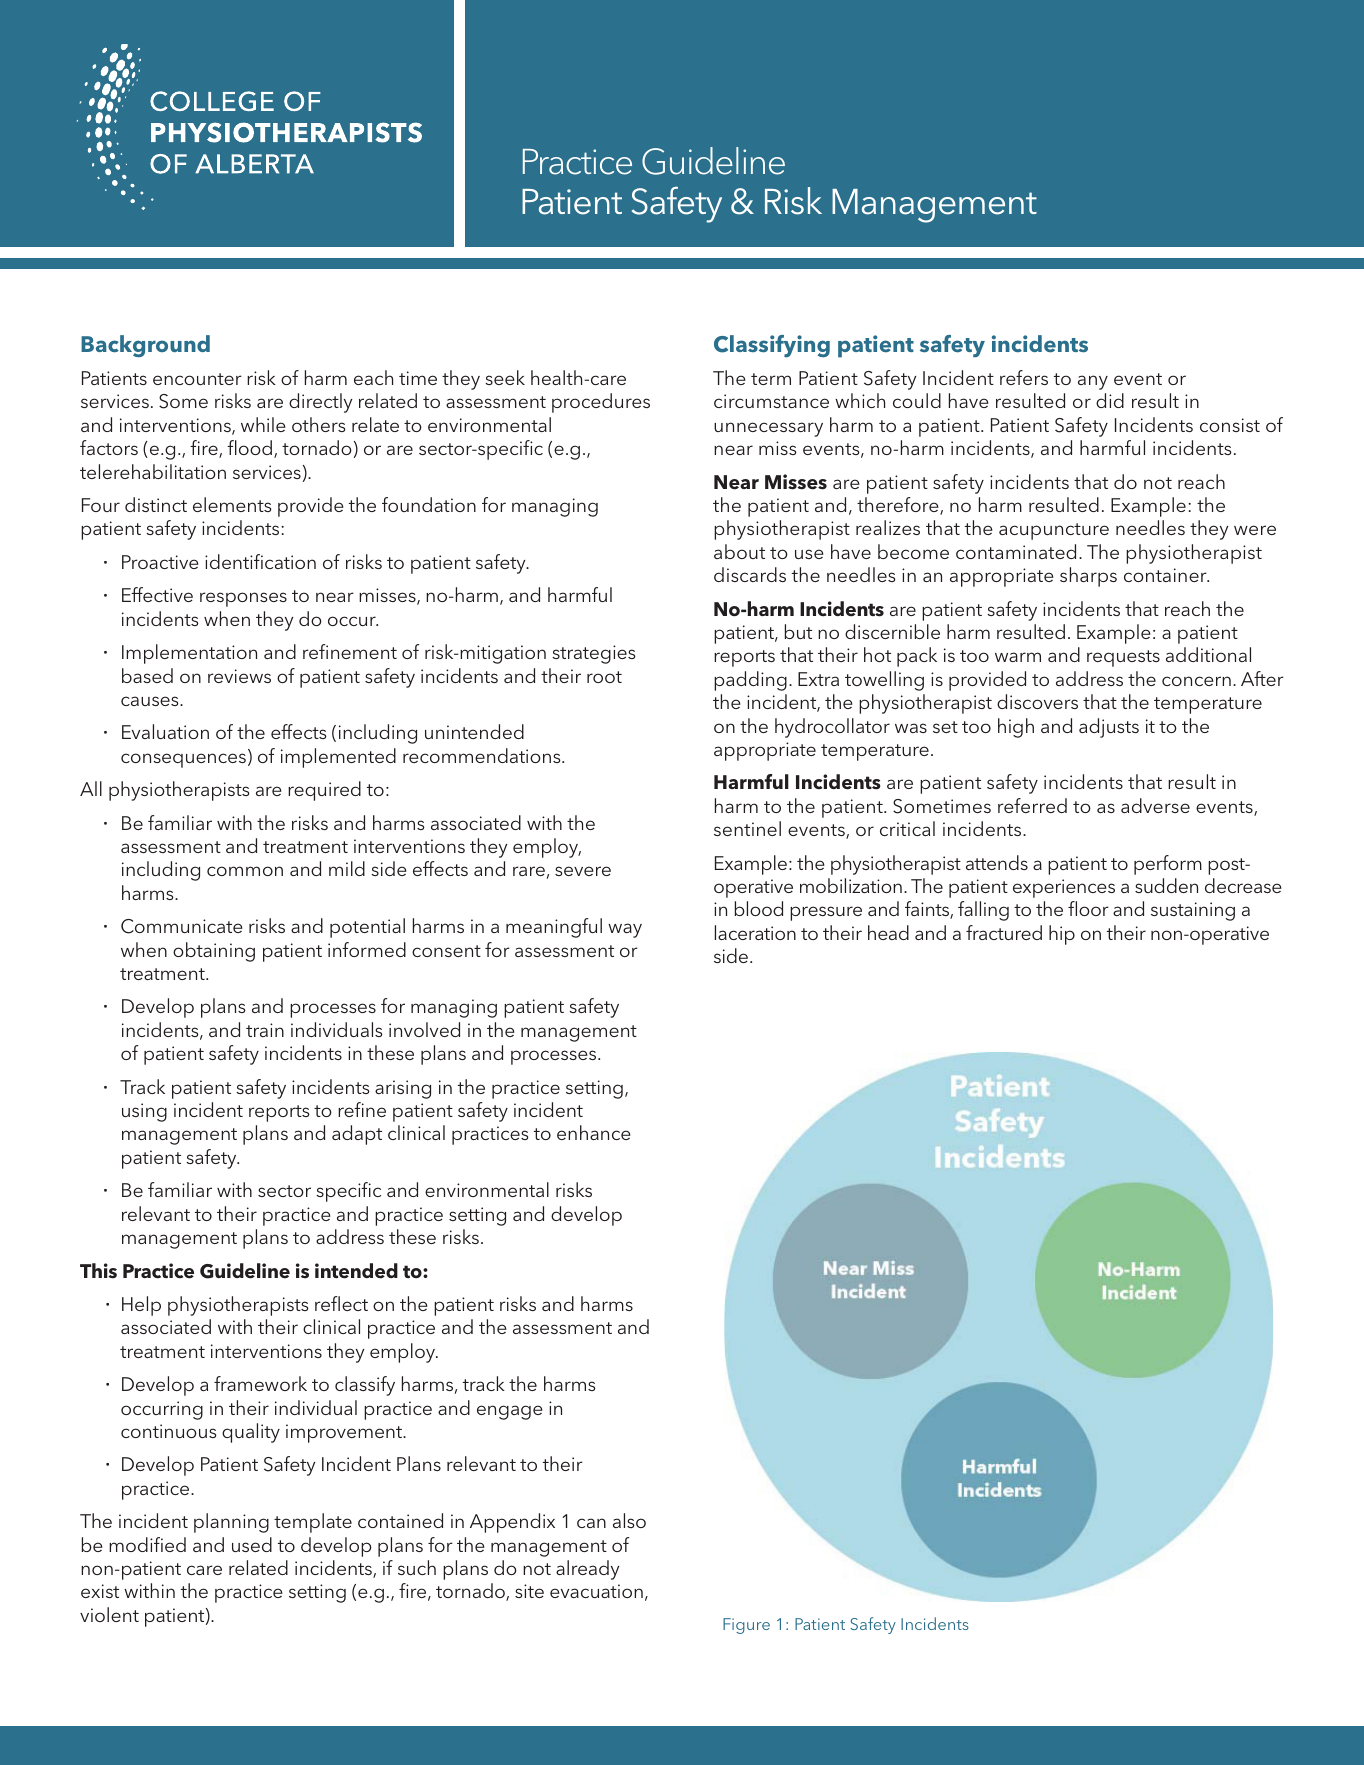 This screenshot has width=1364, height=1765. What do you see at coordinates (596, 1591) in the screenshot?
I see `evacuation` at bounding box center [596, 1591].
